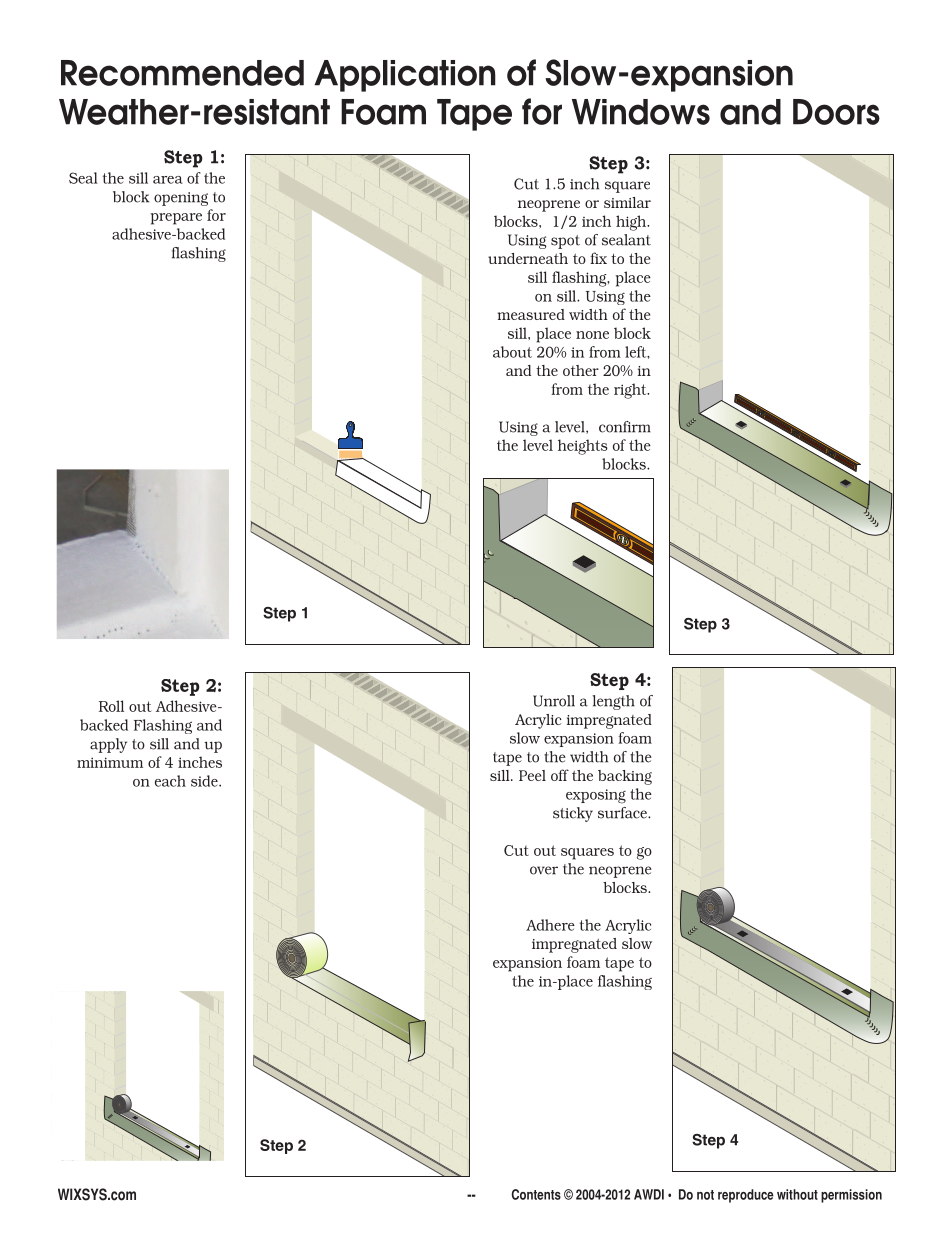 The image size is (952, 1233). What do you see at coordinates (583, 447) in the screenshot?
I see `heights` at bounding box center [583, 447].
